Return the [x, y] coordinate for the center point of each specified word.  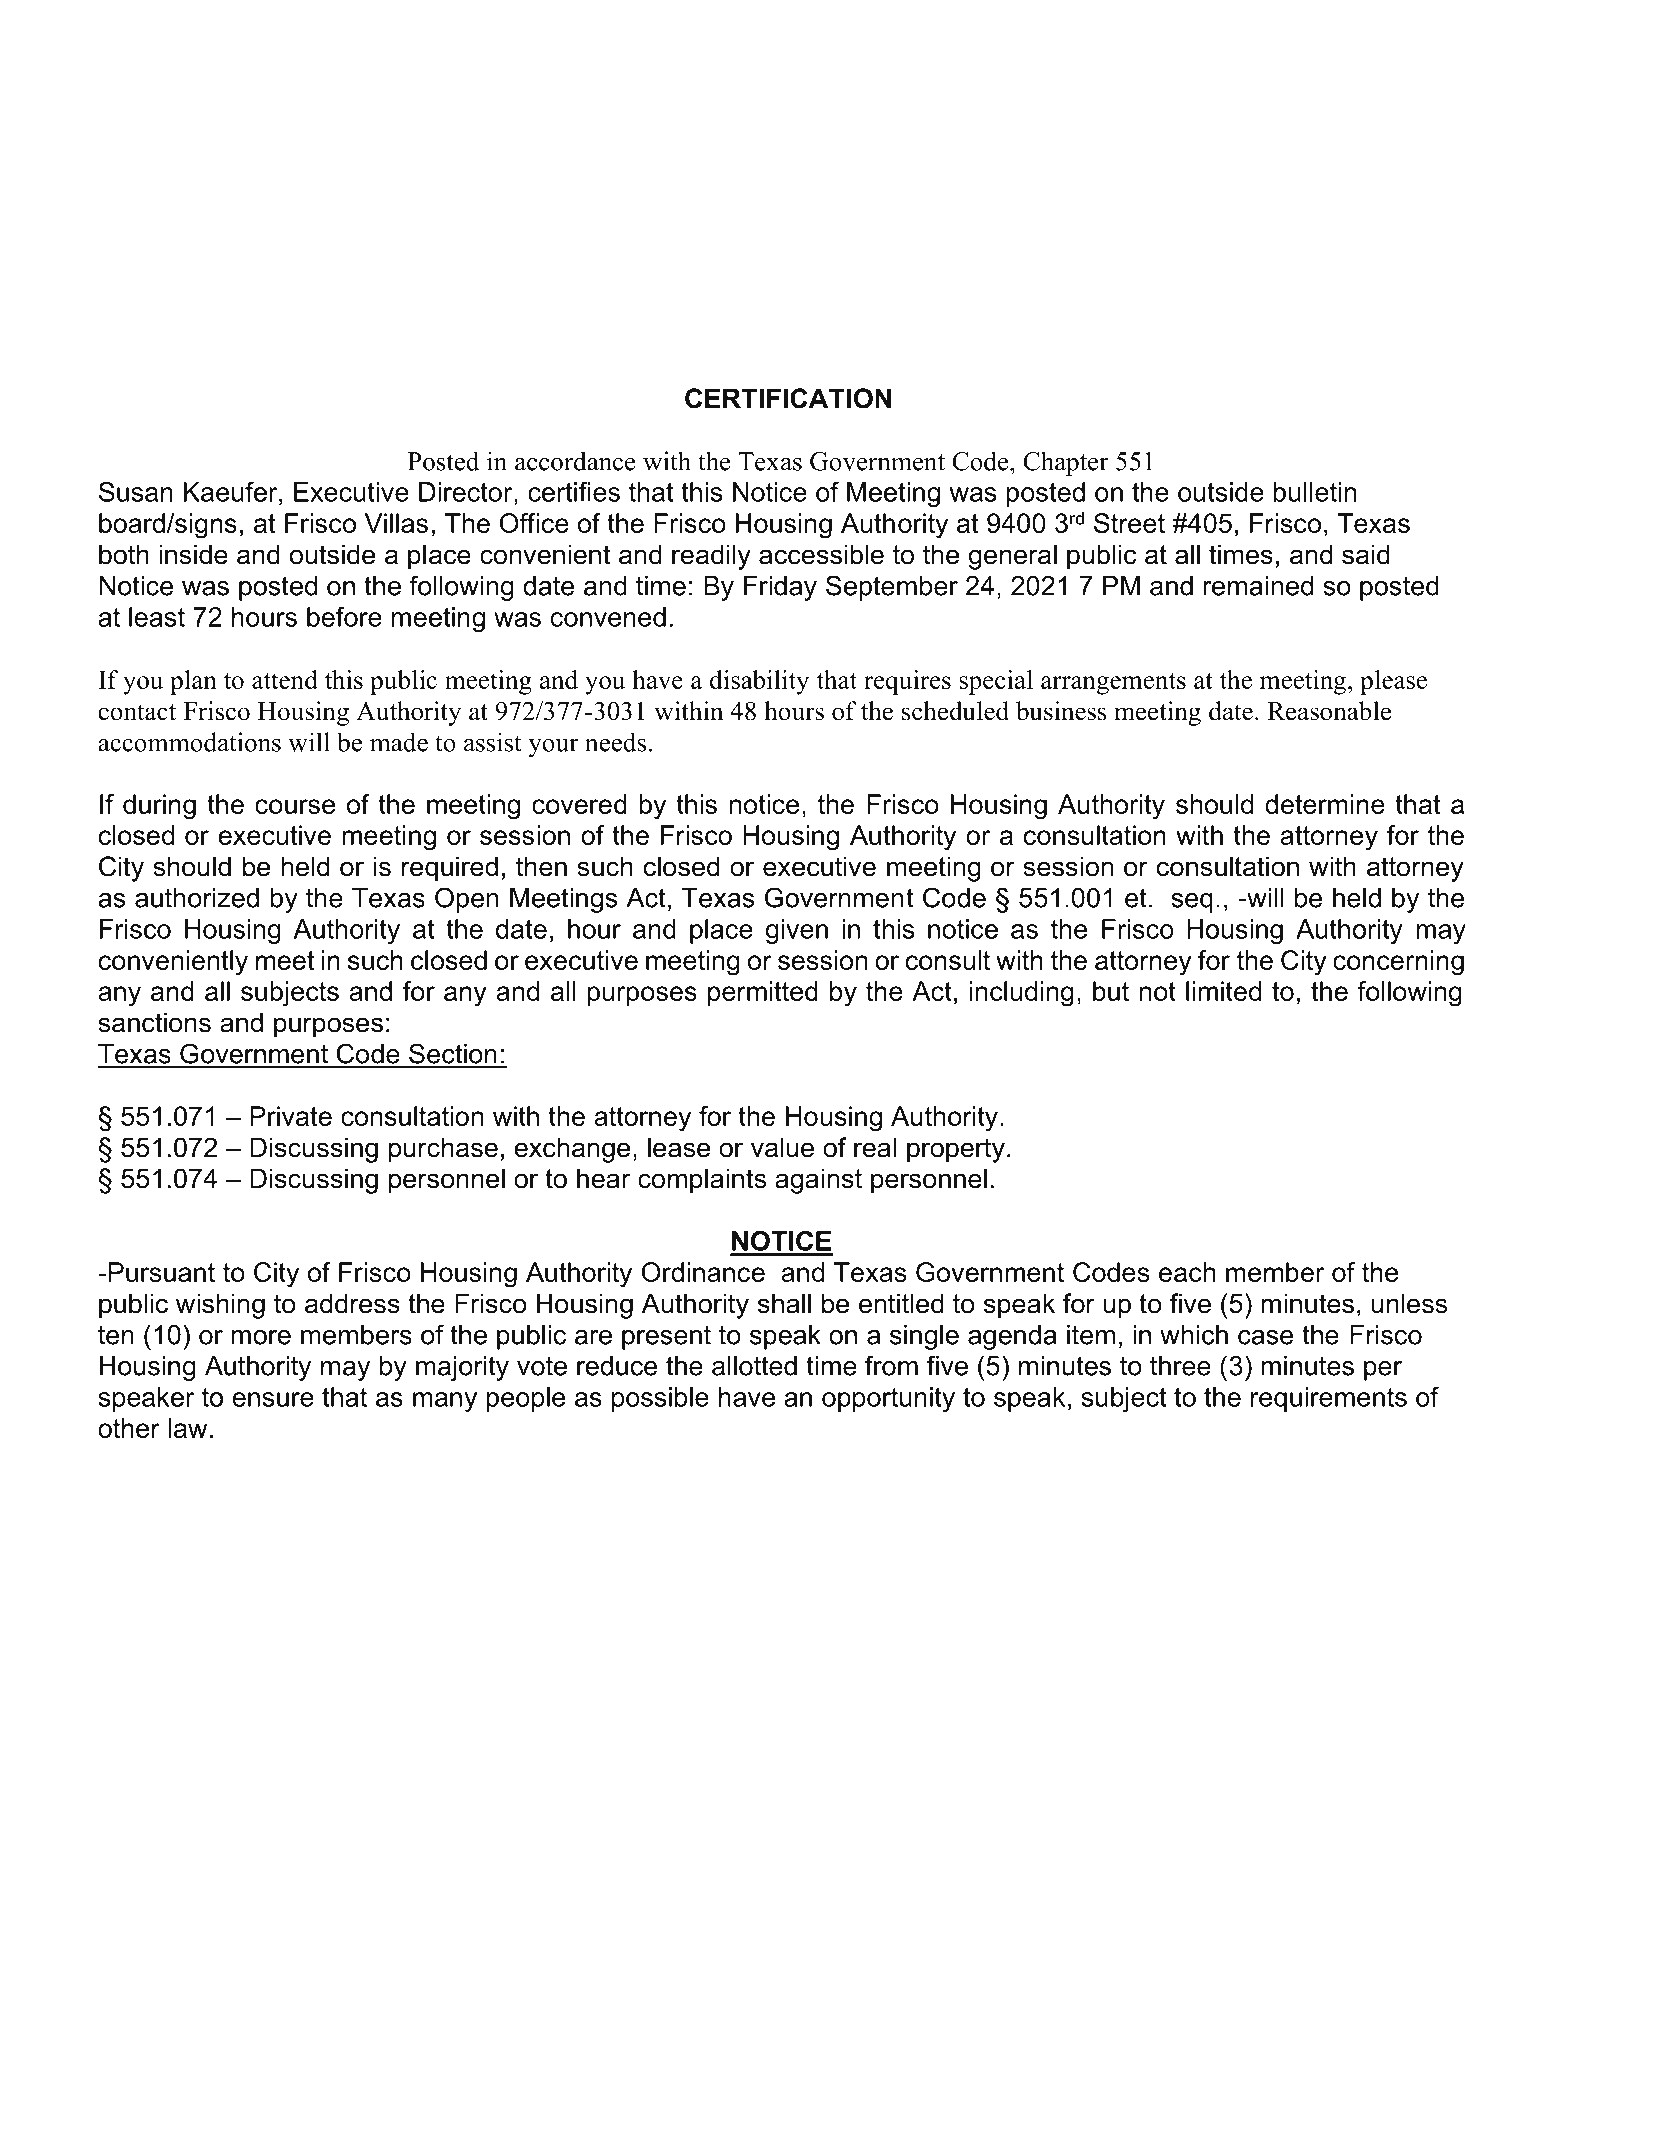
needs [615, 742]
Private [291, 1116]
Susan [136, 492]
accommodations [189, 742]
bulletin [1314, 492]
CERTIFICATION [788, 398]
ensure [273, 1399]
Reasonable [1329, 711]
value [782, 1147]
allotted [754, 1366]
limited [1223, 991]
